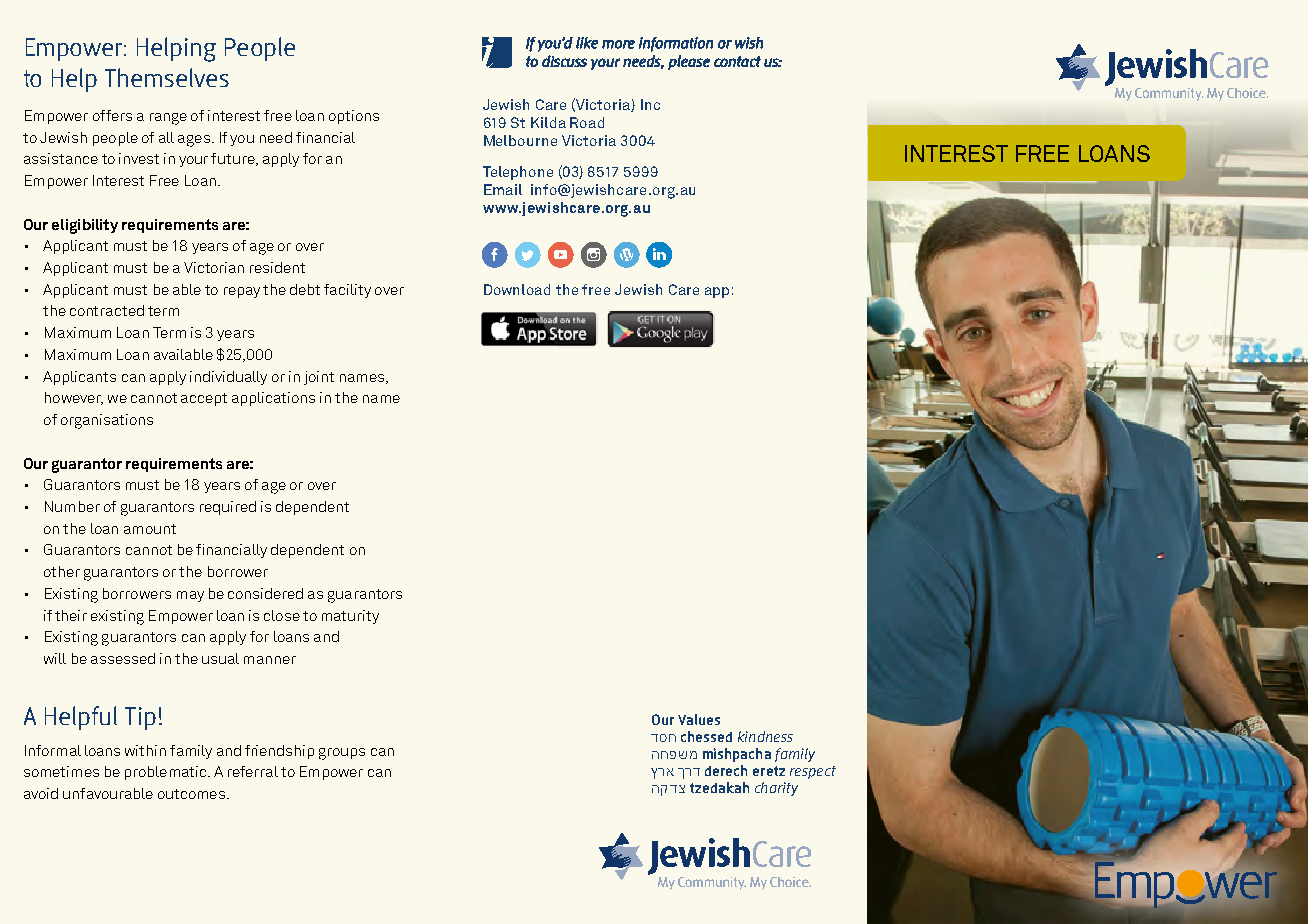  Describe the element at coordinates (650, 104) in the document. I see `Inc` at that location.
